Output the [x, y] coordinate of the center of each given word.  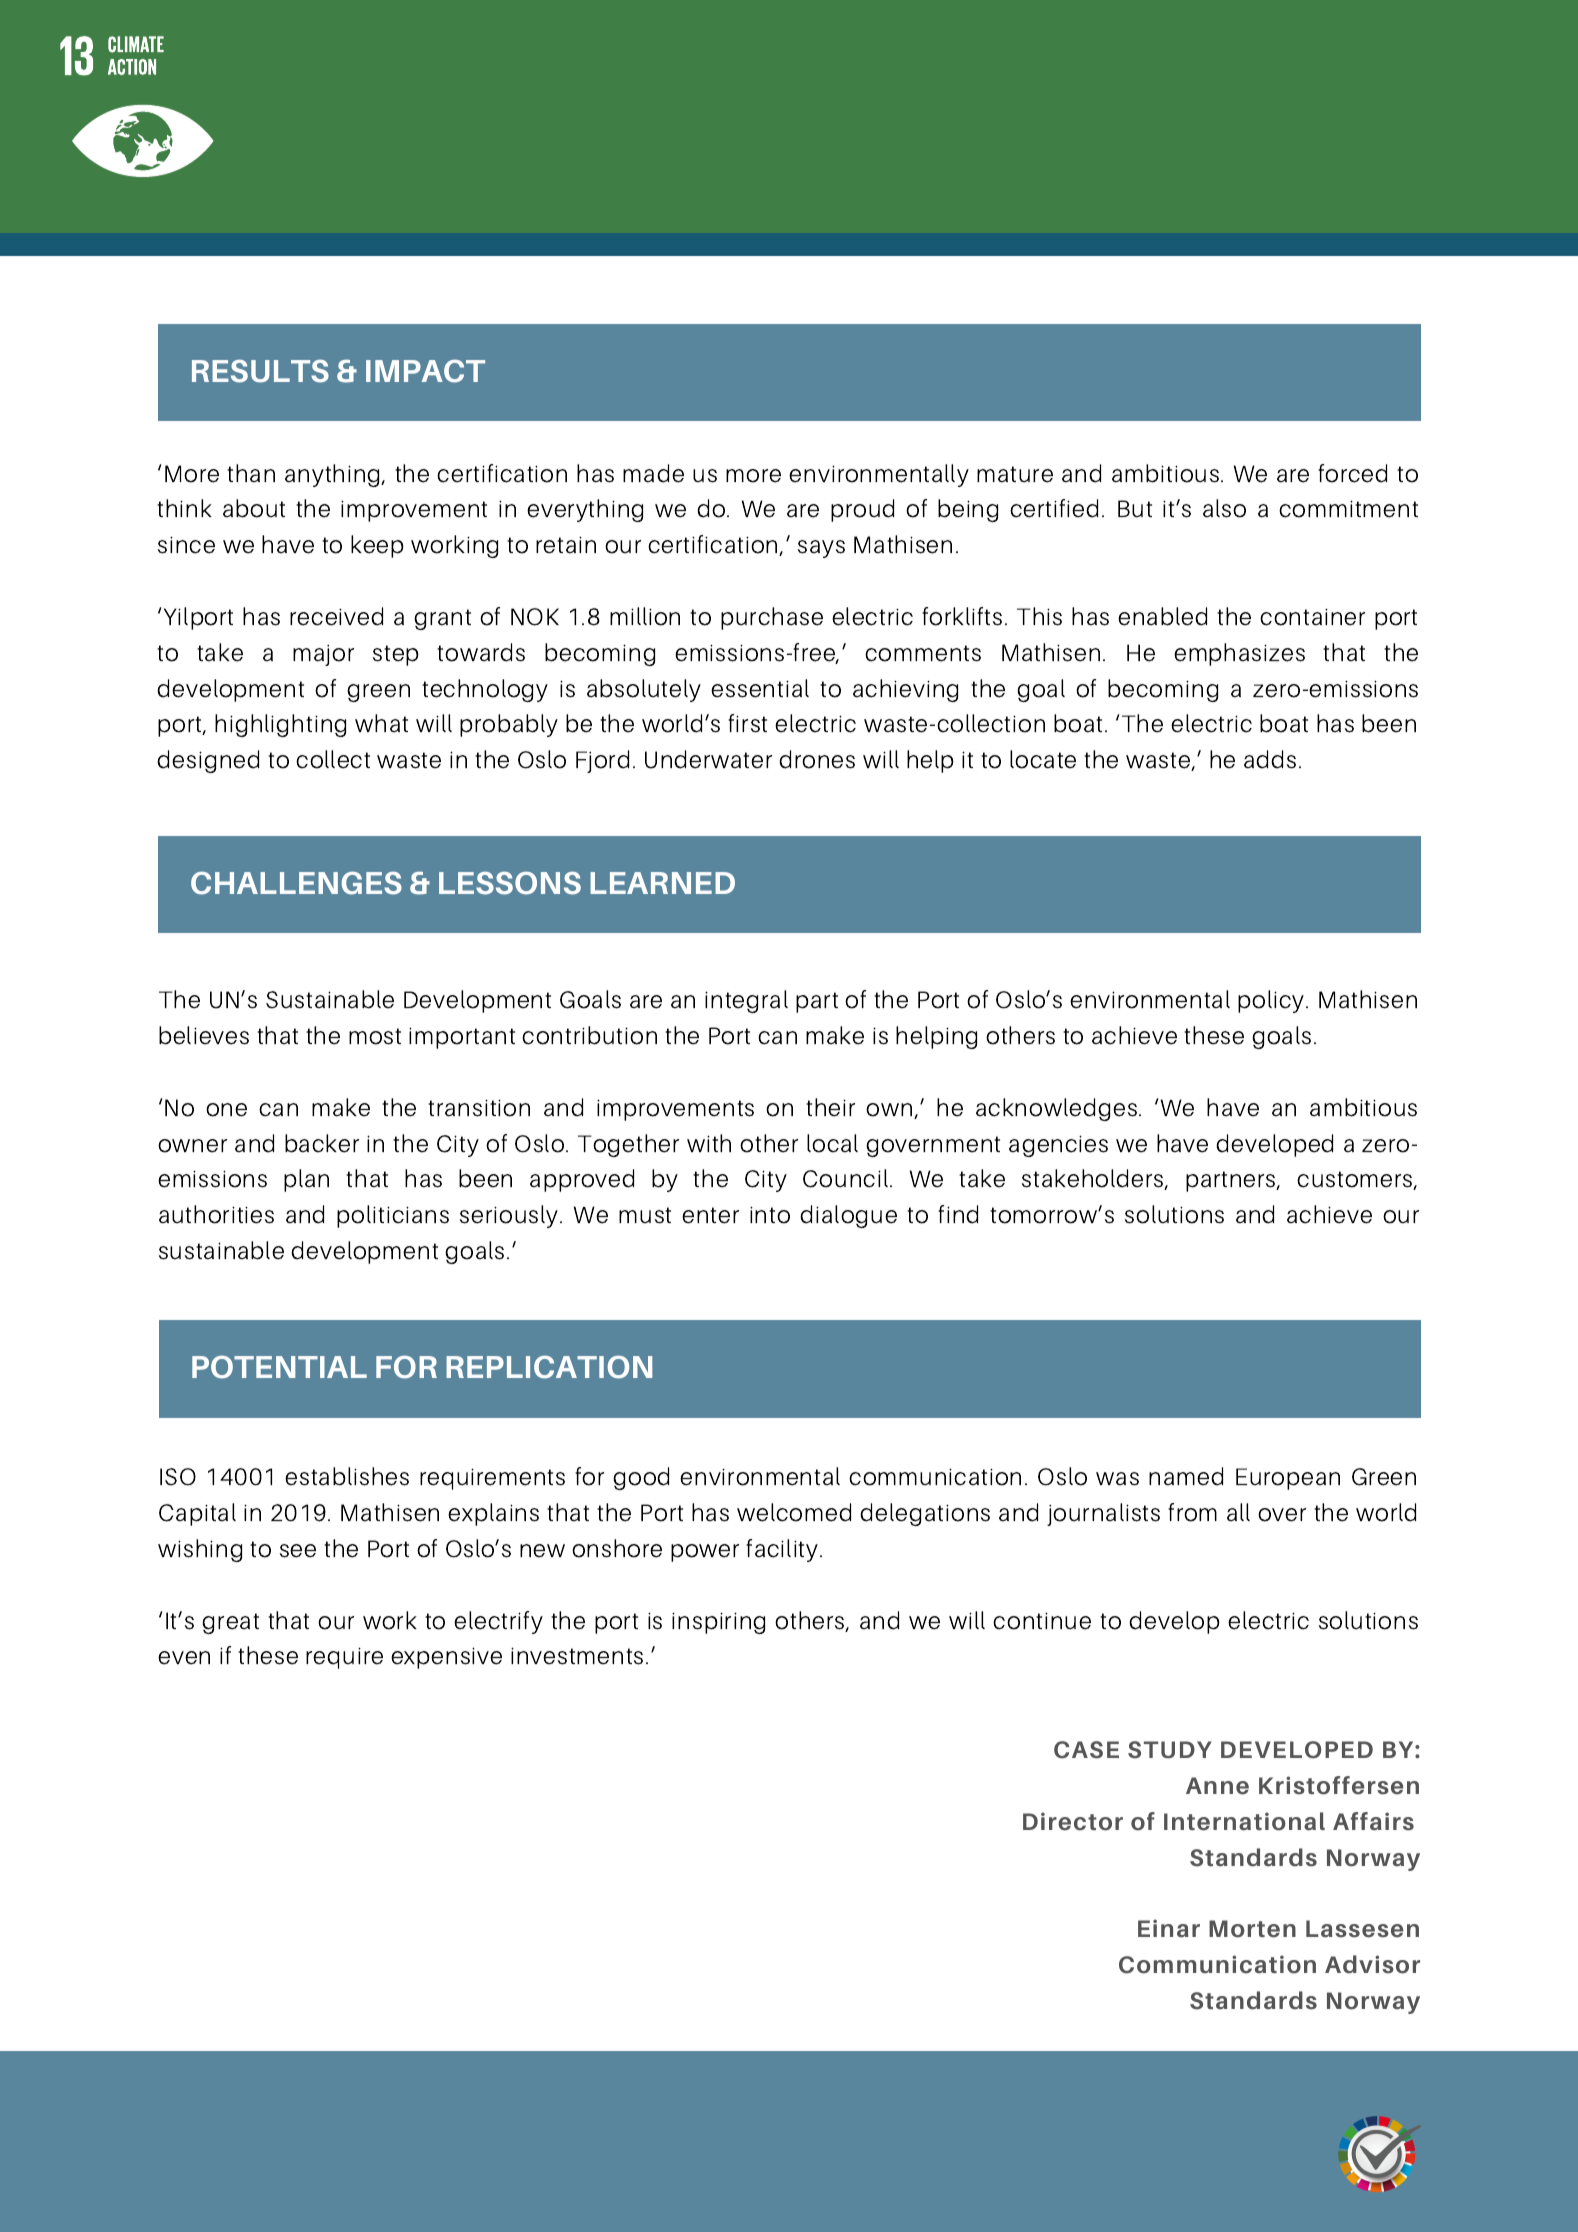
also [1224, 508]
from [1192, 1512]
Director [1073, 1821]
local [832, 1143]
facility [783, 1550]
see [298, 1551]
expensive [446, 1658]
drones [817, 759]
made [653, 473]
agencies [1058, 1146]
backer [322, 1143]
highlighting [280, 725]
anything [334, 475]
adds [1270, 759]
